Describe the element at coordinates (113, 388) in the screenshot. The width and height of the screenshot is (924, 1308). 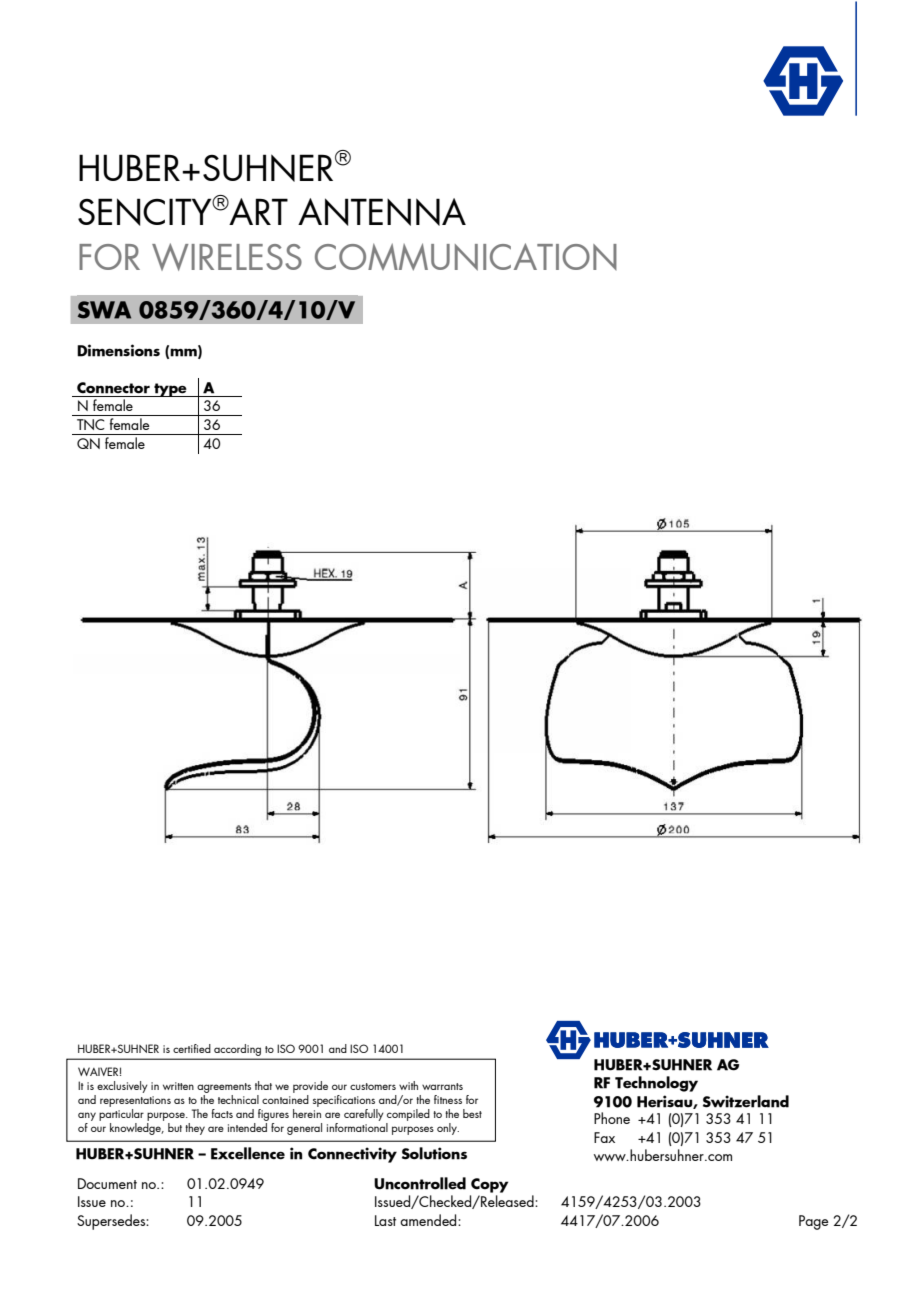
I see `Connector` at that location.
